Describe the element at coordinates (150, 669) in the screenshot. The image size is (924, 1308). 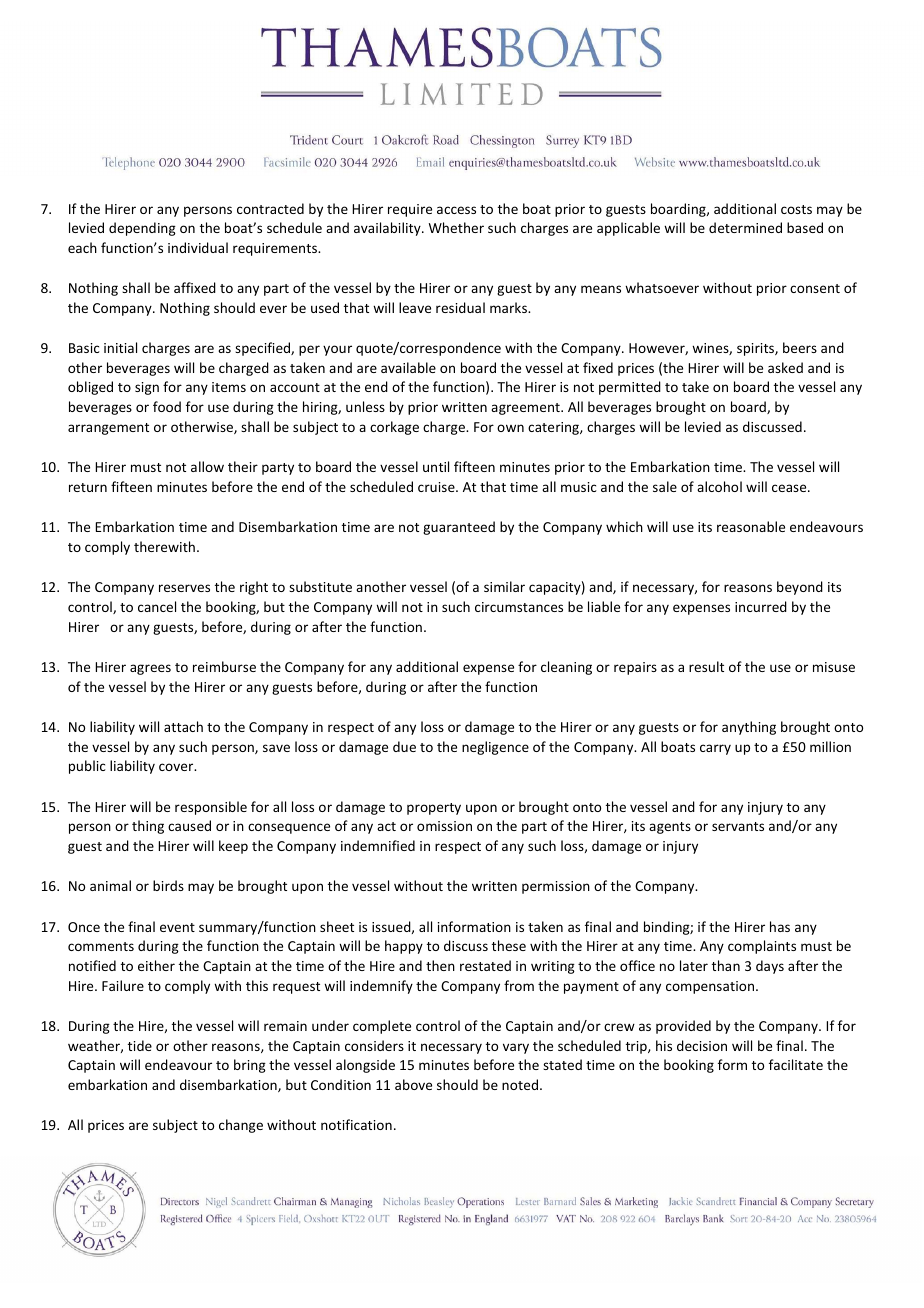
I see `agrees` at that location.
